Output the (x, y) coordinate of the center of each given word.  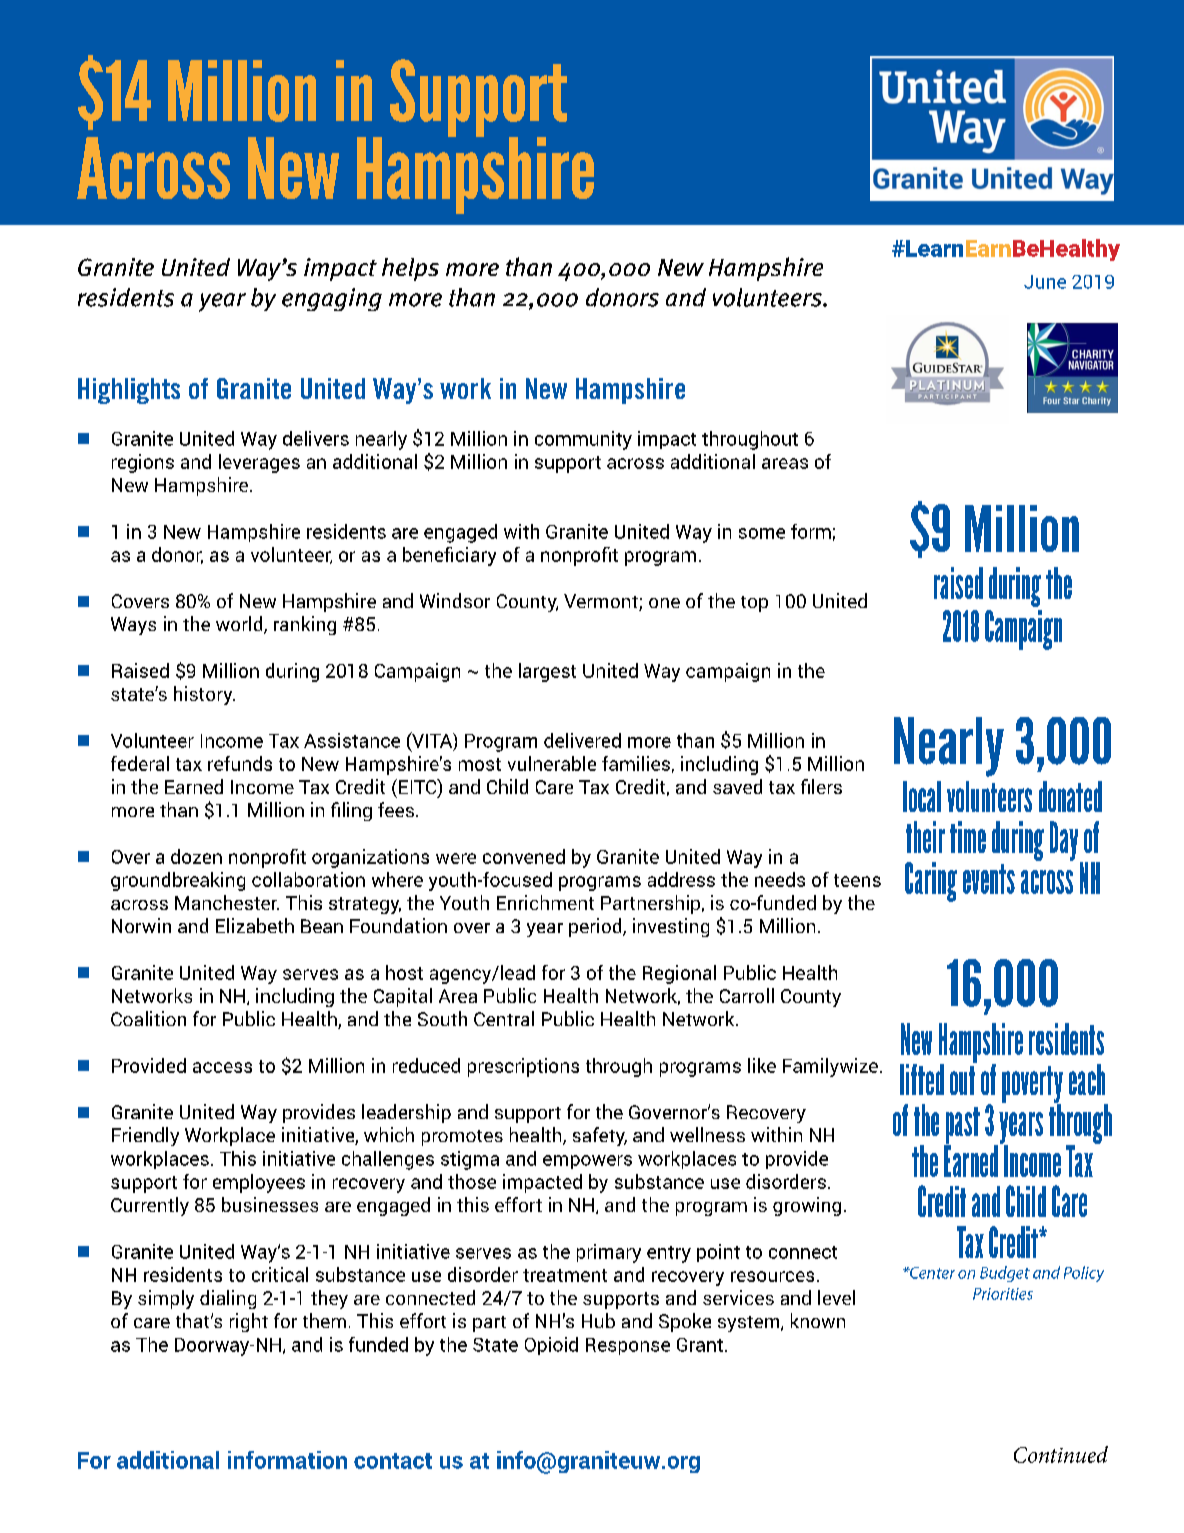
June (1045, 282)
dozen (196, 856)
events (989, 879)
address (681, 879)
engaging (332, 299)
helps (410, 269)
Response (628, 1346)
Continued (1061, 1454)
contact (393, 1461)
